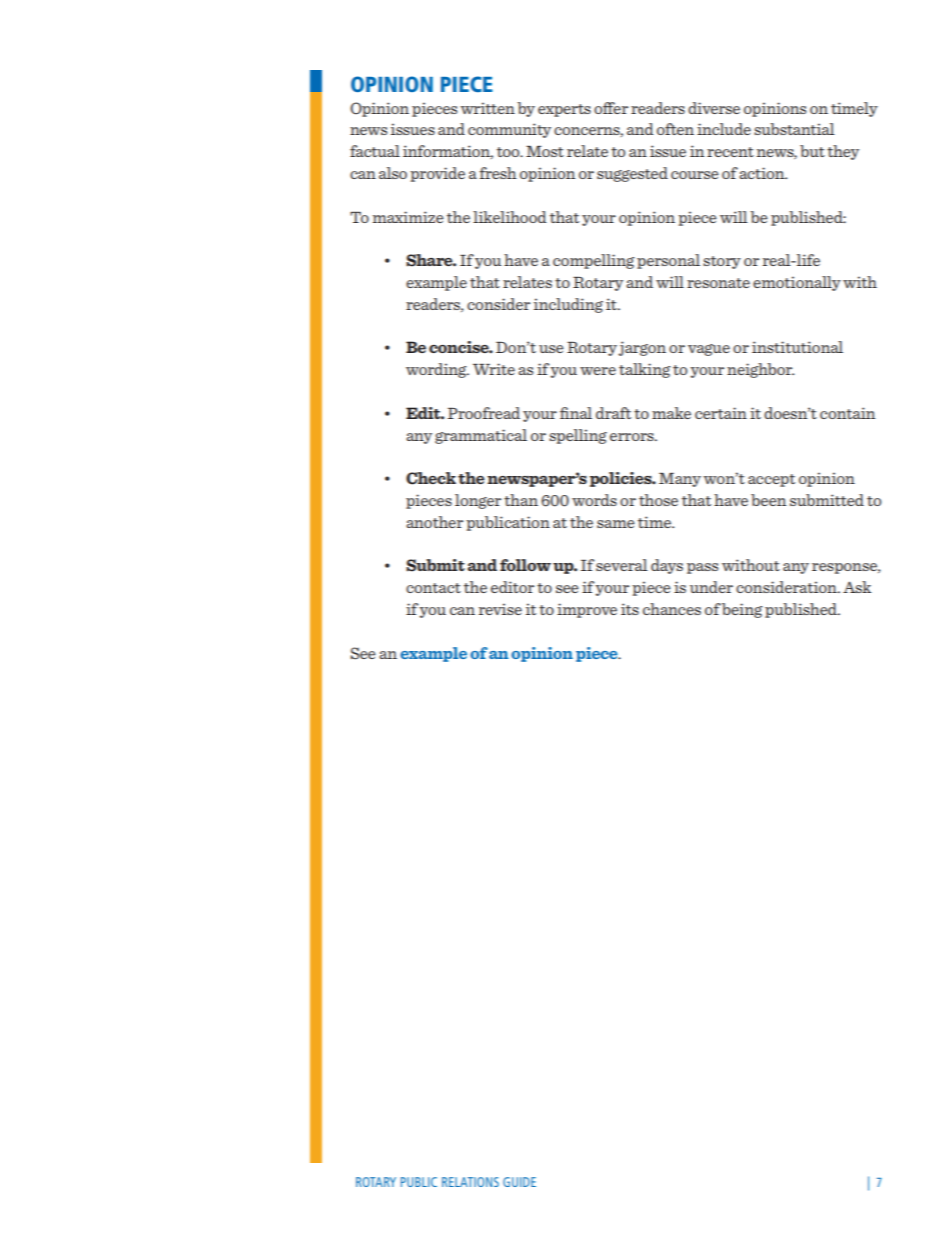 The width and height of the document is (952, 1233). I want to click on Check, so click(431, 478).
